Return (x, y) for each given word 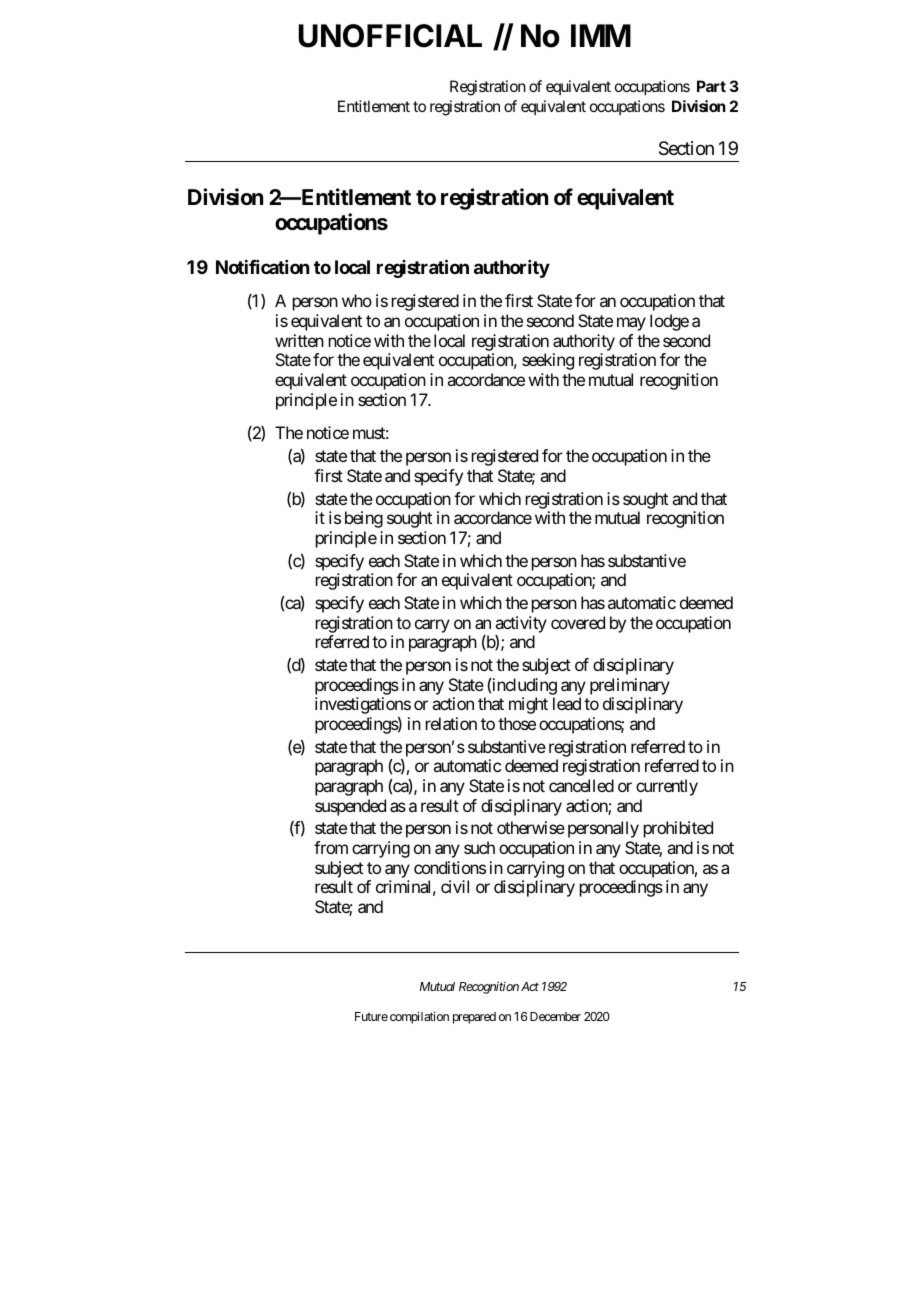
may (631, 324)
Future (371, 1016)
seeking (548, 361)
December (555, 1016)
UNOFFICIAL (390, 36)
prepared (474, 1018)
